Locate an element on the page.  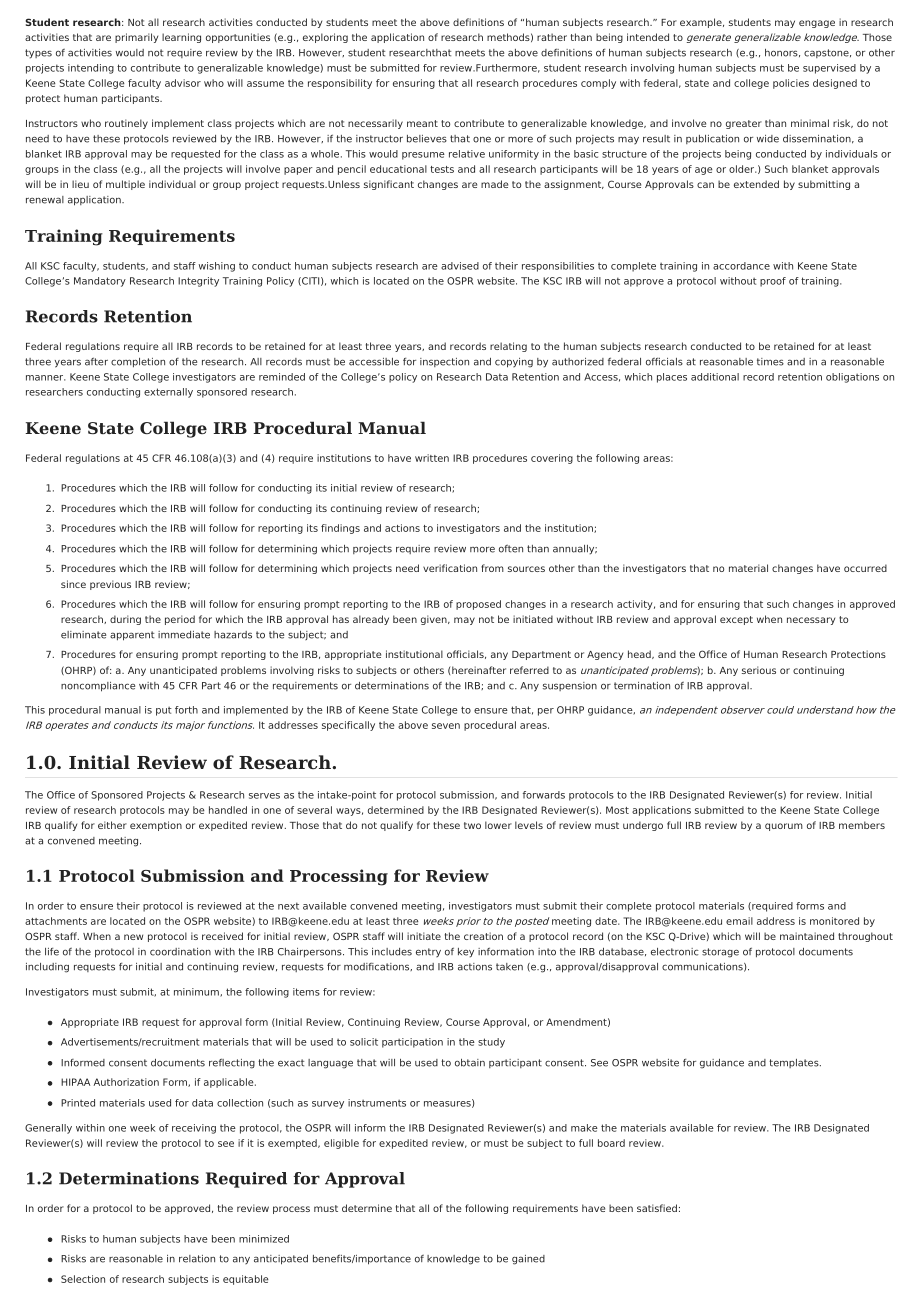
verification is located at coordinates (450, 568).
